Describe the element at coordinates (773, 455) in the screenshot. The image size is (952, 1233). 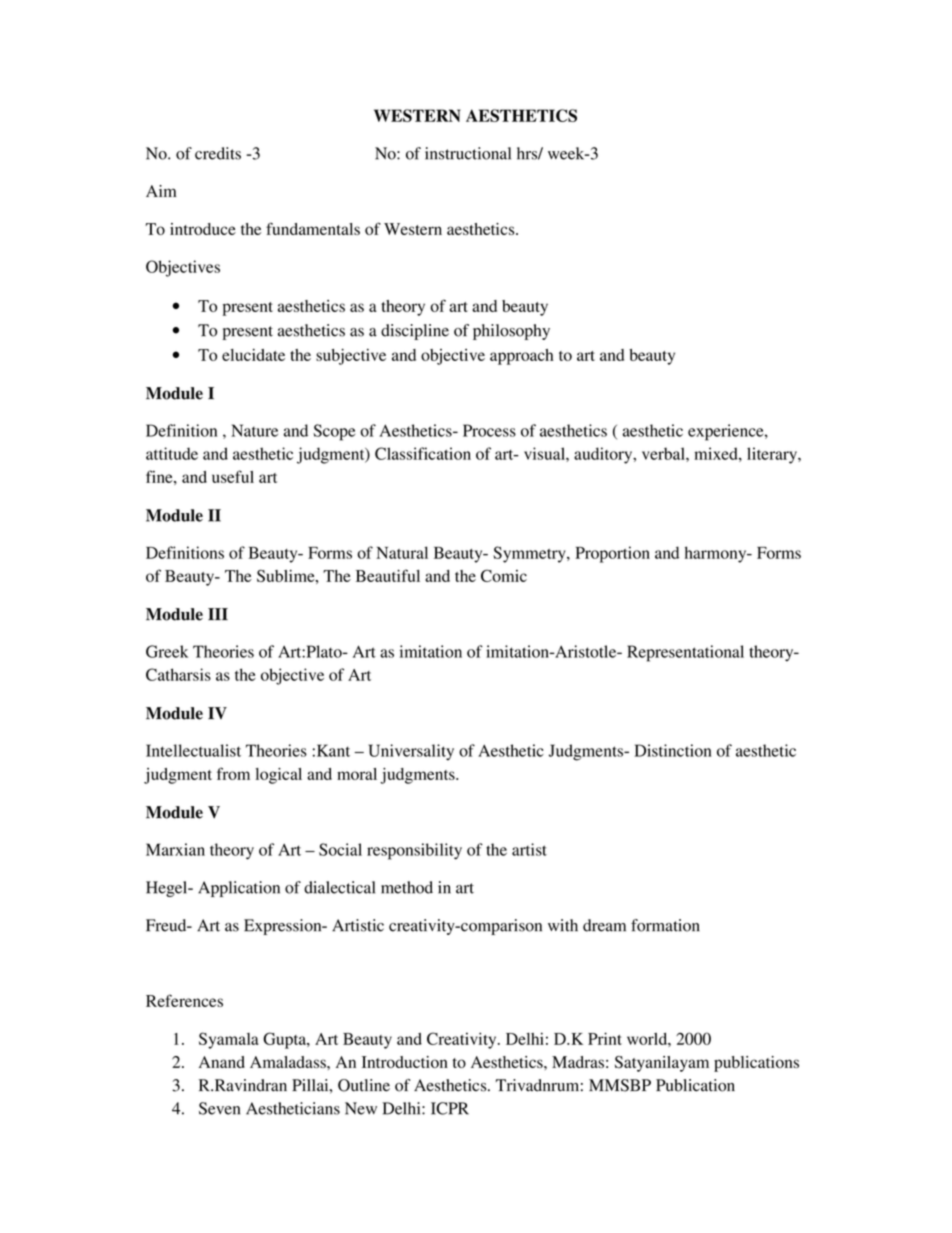
I see `literary` at that location.
